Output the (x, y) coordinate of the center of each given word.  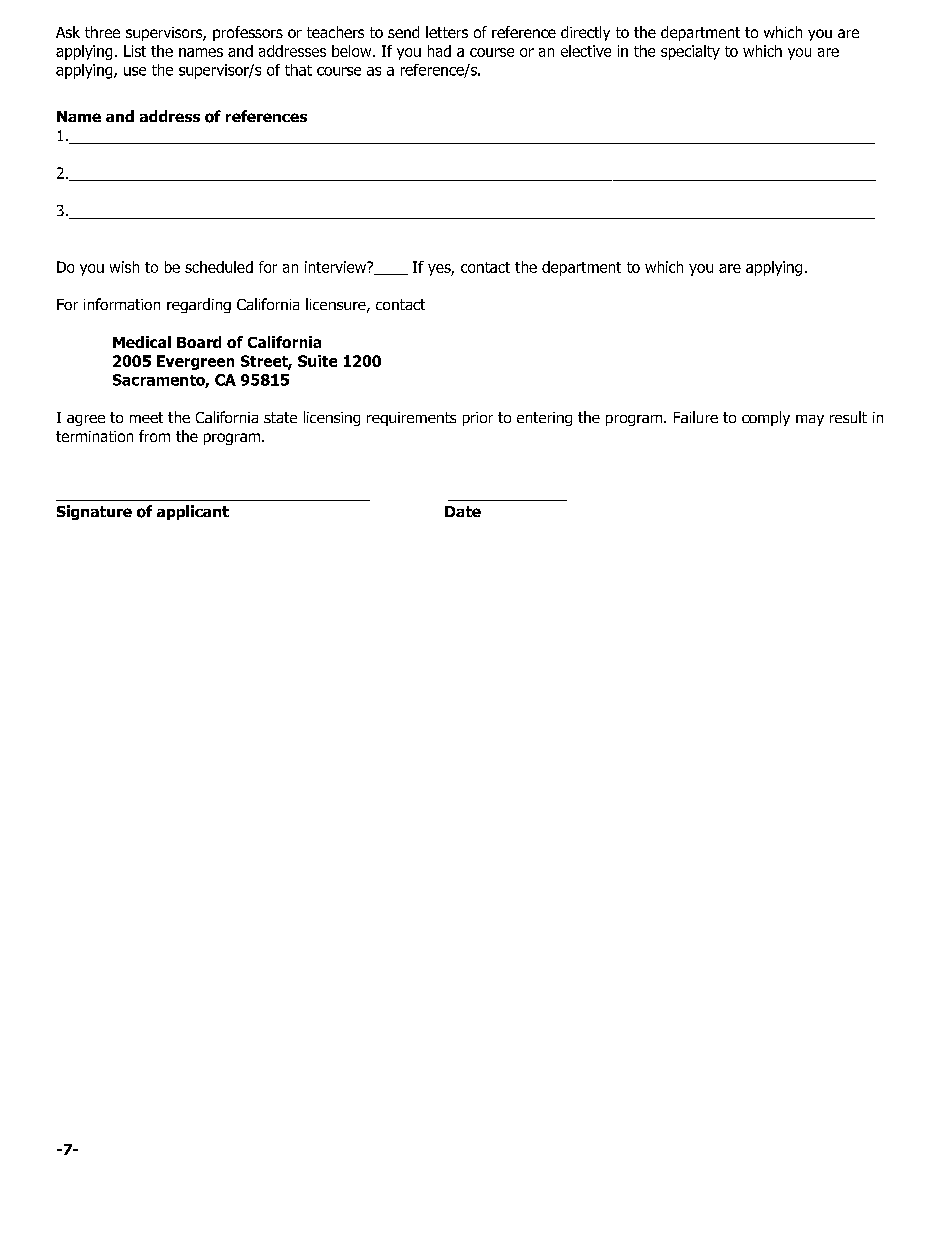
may (810, 420)
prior (478, 419)
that (298, 70)
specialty (690, 52)
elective (586, 51)
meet (146, 417)
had (439, 51)
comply (766, 418)
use (135, 71)
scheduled (219, 267)
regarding (199, 305)
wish (124, 267)
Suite (317, 361)
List (135, 51)
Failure (696, 417)
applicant (193, 512)
